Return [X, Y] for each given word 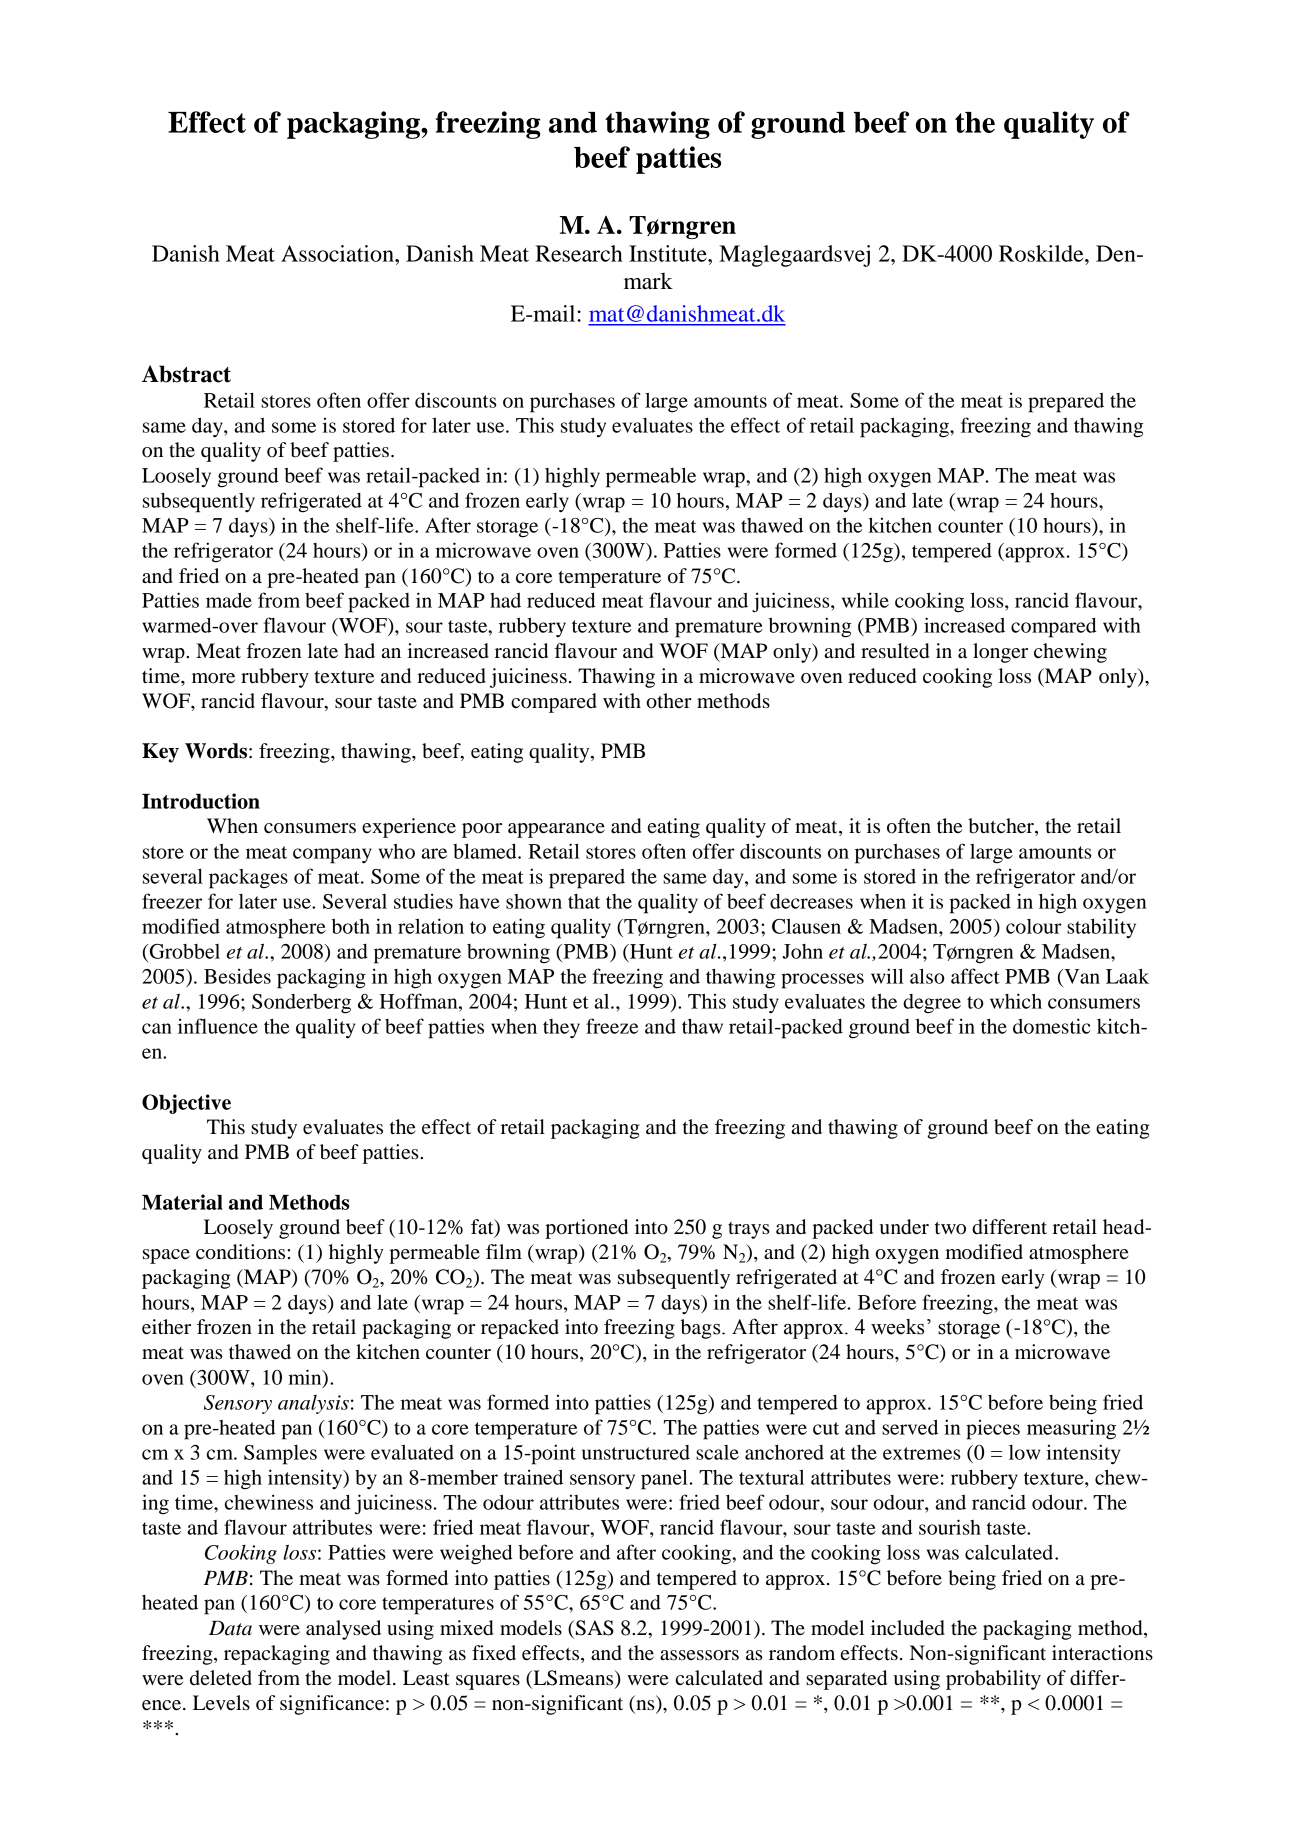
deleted [221, 1678]
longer [1000, 653]
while [865, 600]
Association [338, 253]
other [669, 701]
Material [182, 1202]
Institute [669, 253]
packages [248, 879]
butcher [1002, 827]
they [561, 1028]
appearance [556, 830]
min [306, 1378]
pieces [993, 1430]
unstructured [636, 1452]
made [229, 600]
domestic [1052, 1026]
